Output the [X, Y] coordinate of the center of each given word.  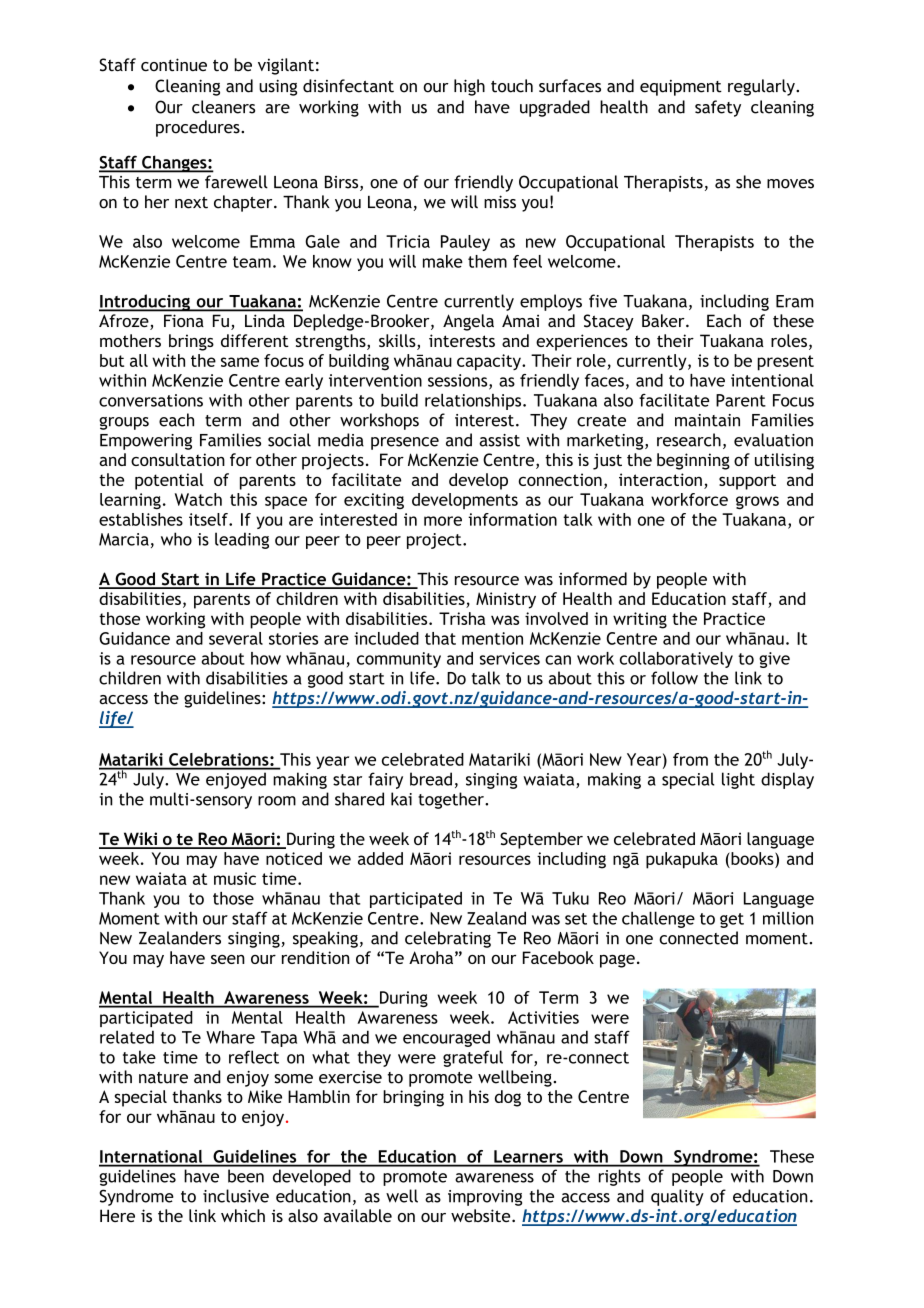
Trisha [462, 618]
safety [718, 108]
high [469, 87]
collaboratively [676, 660]
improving [485, 1198]
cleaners [223, 107]
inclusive [236, 1196]
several [236, 638]
